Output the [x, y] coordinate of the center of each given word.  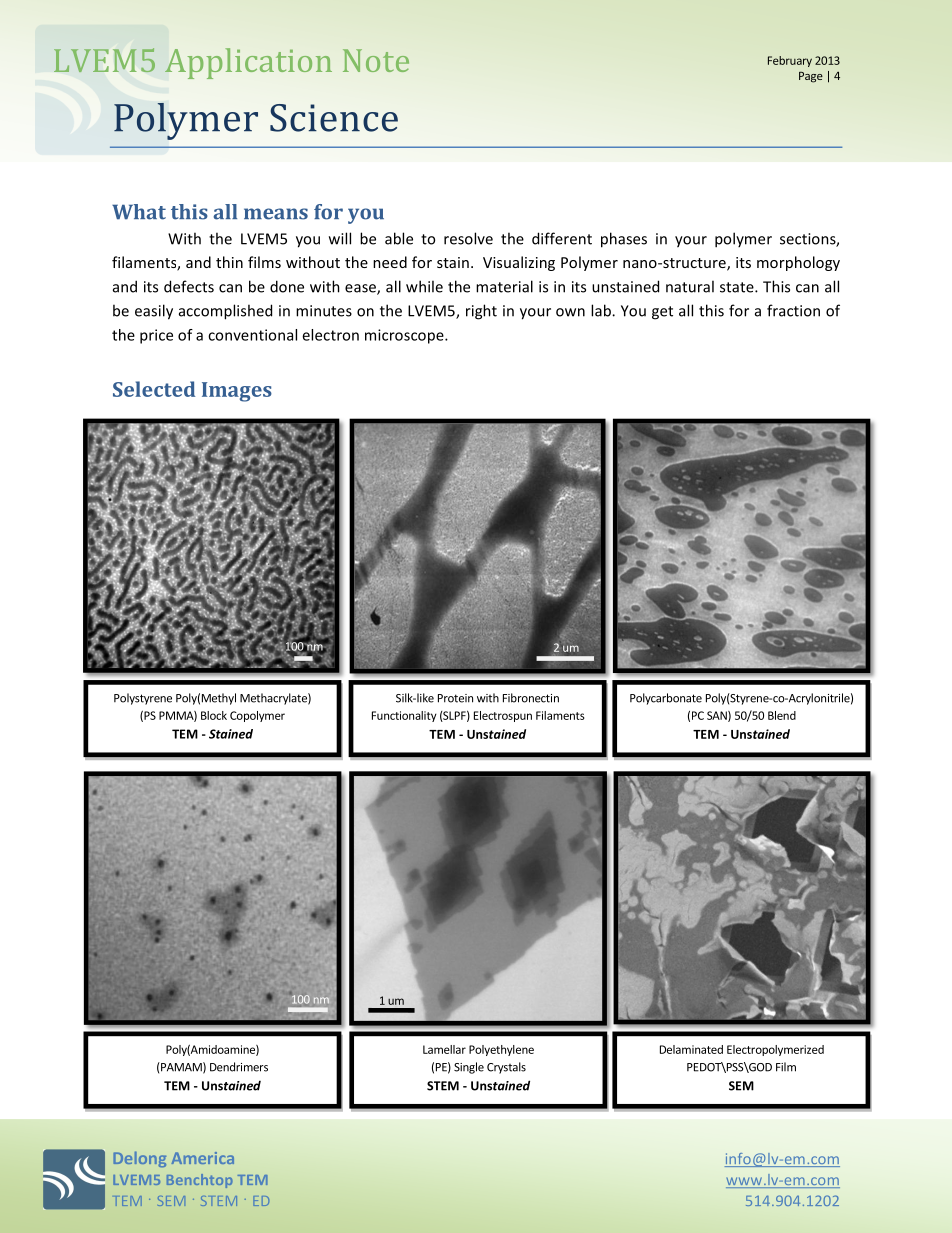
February [790, 61]
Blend [782, 715]
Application [248, 63]
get [662, 313]
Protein [455, 698]
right [481, 312]
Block [214, 715]
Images [237, 392]
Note [376, 60]
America [202, 1158]
